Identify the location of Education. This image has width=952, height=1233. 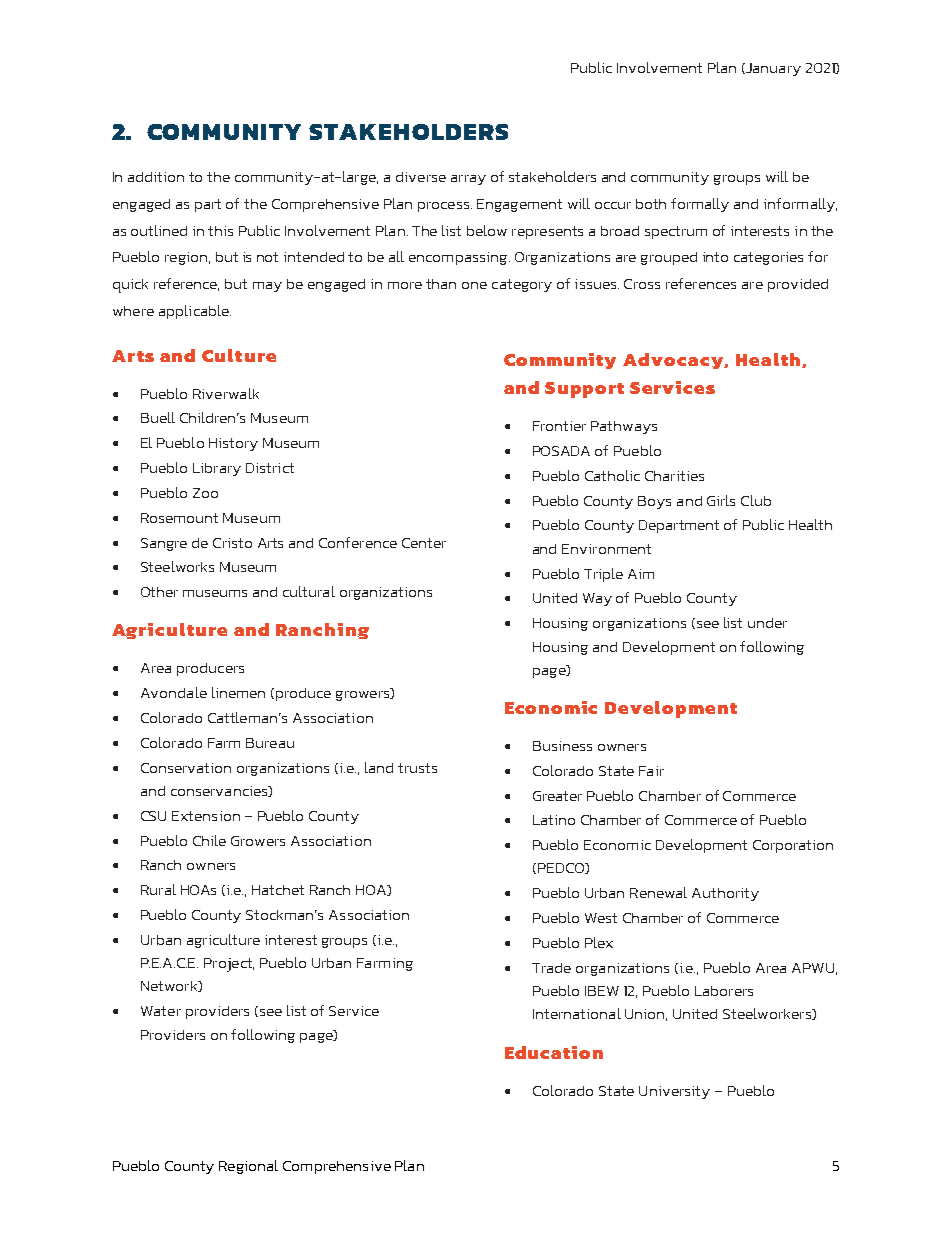
(554, 1052).
